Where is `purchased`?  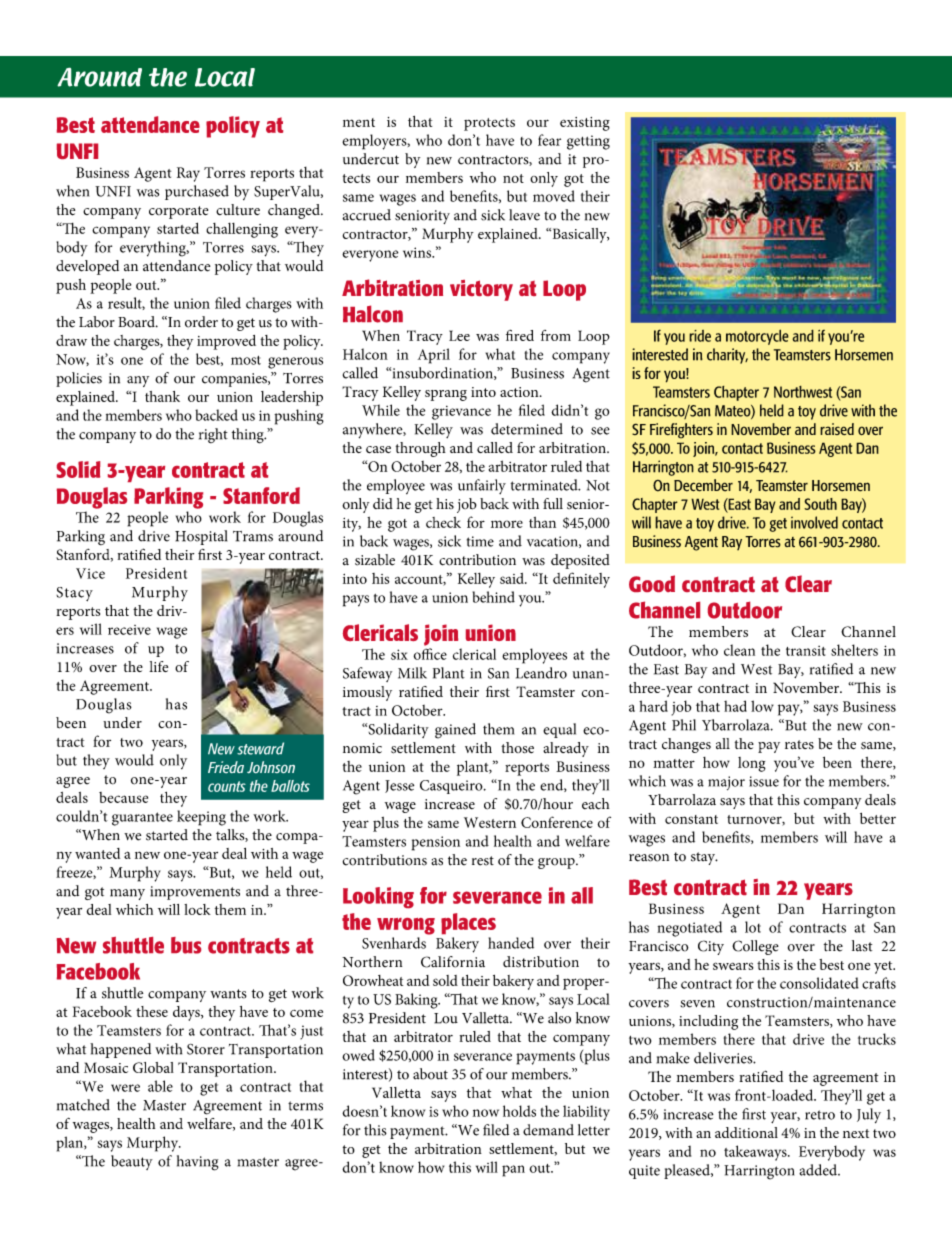
purchased is located at coordinates (197, 192).
